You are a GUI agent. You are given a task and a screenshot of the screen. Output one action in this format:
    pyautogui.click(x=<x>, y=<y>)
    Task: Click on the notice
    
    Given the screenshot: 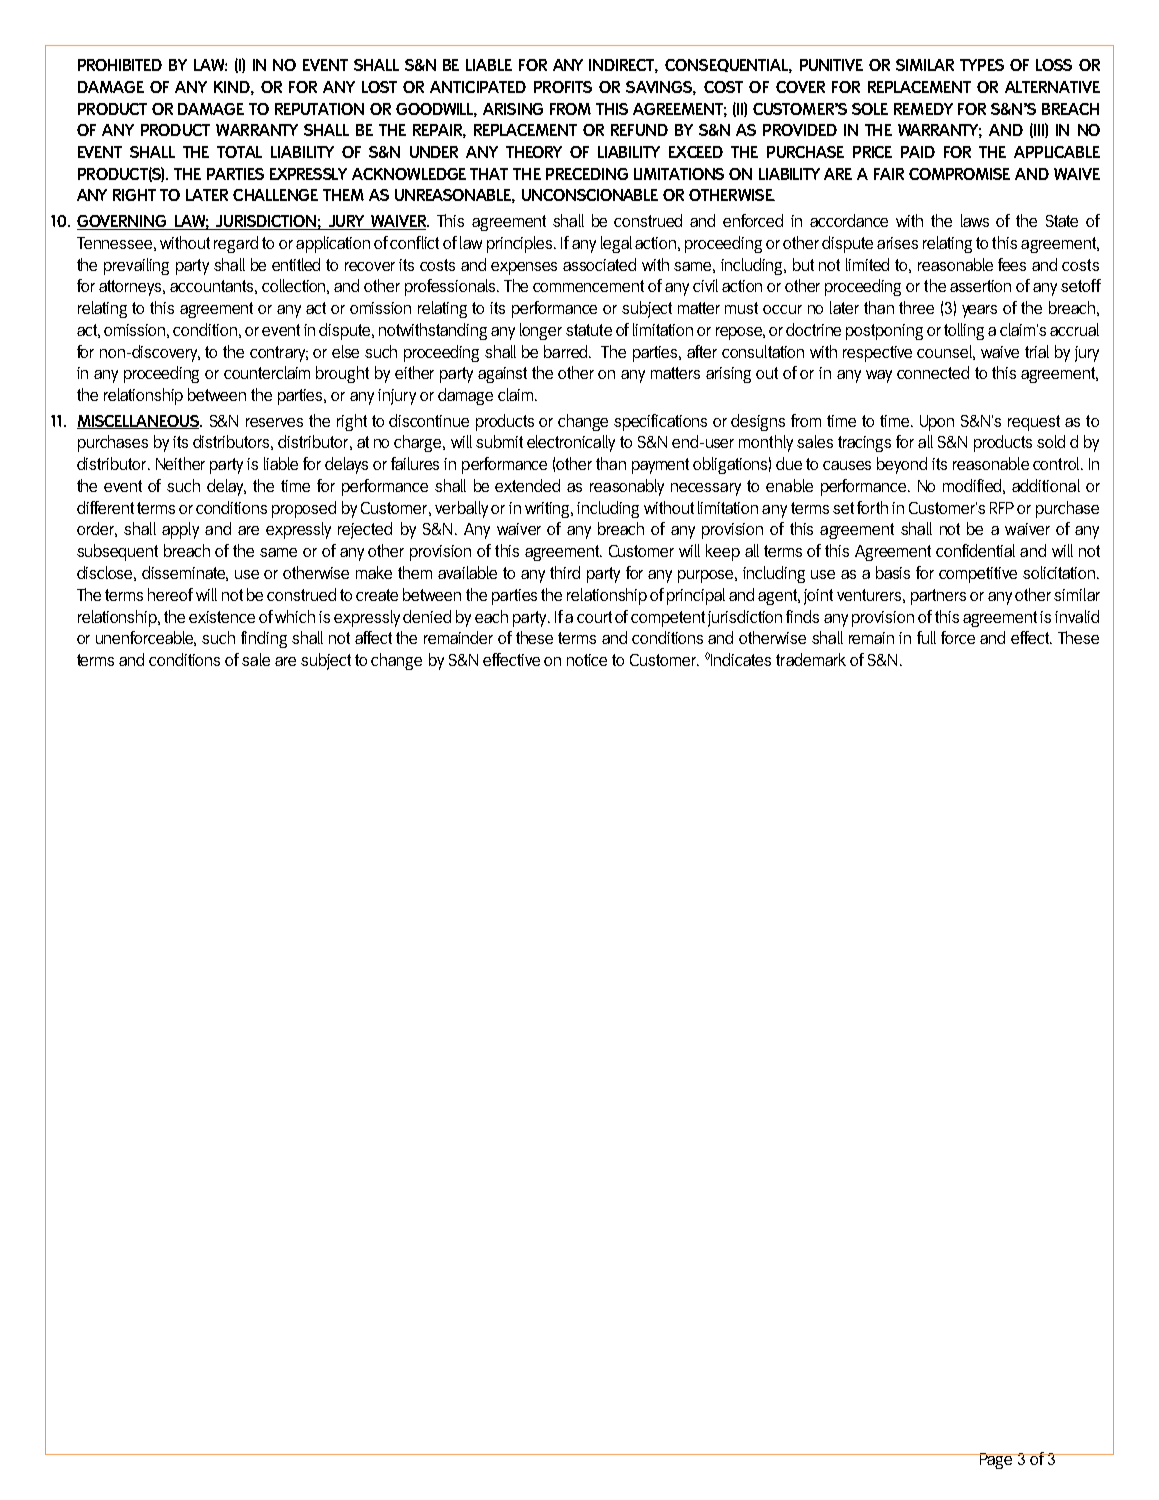 What is the action you would take?
    pyautogui.click(x=587, y=660)
